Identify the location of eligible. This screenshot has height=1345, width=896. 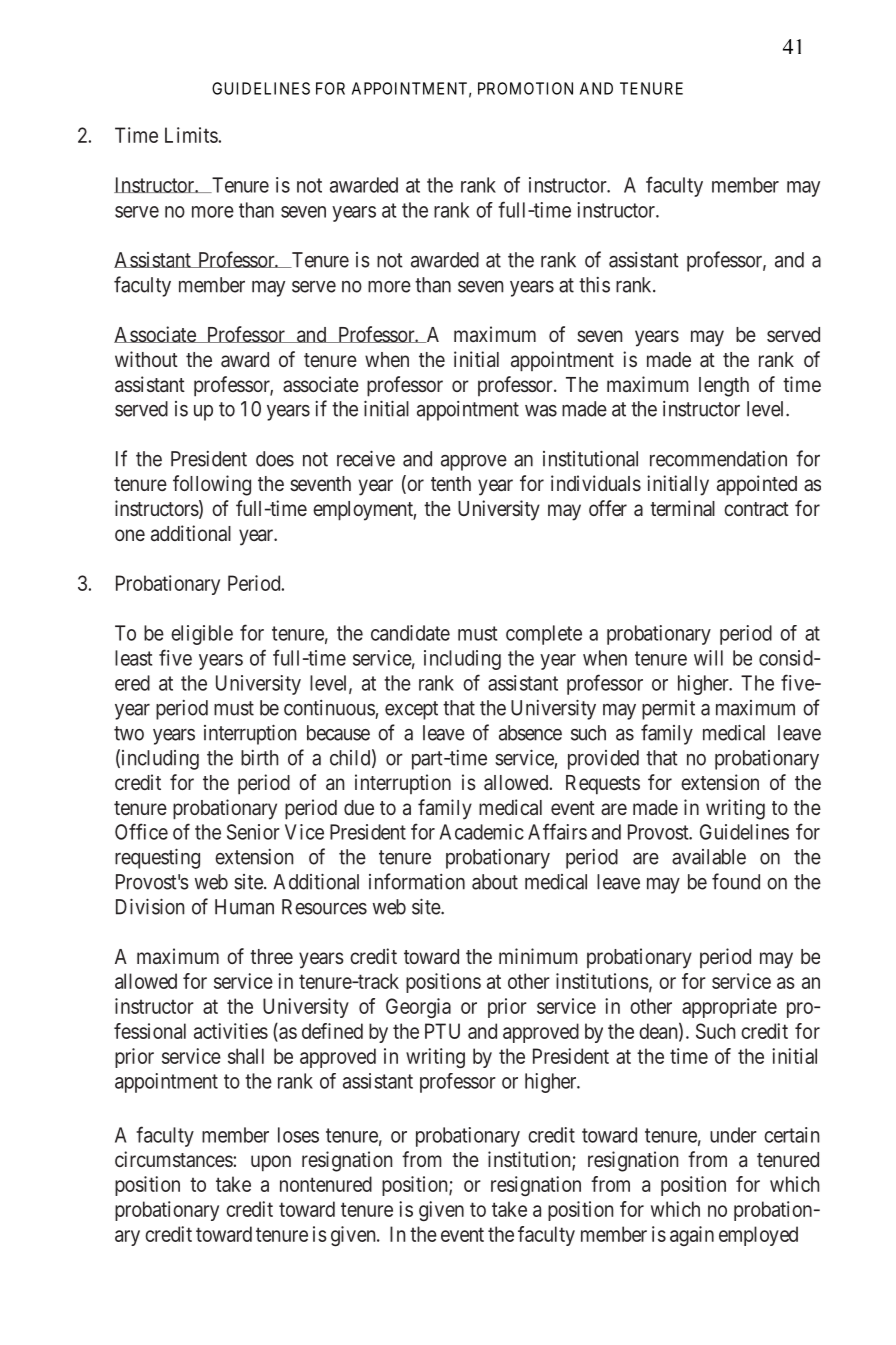
(202, 635).
